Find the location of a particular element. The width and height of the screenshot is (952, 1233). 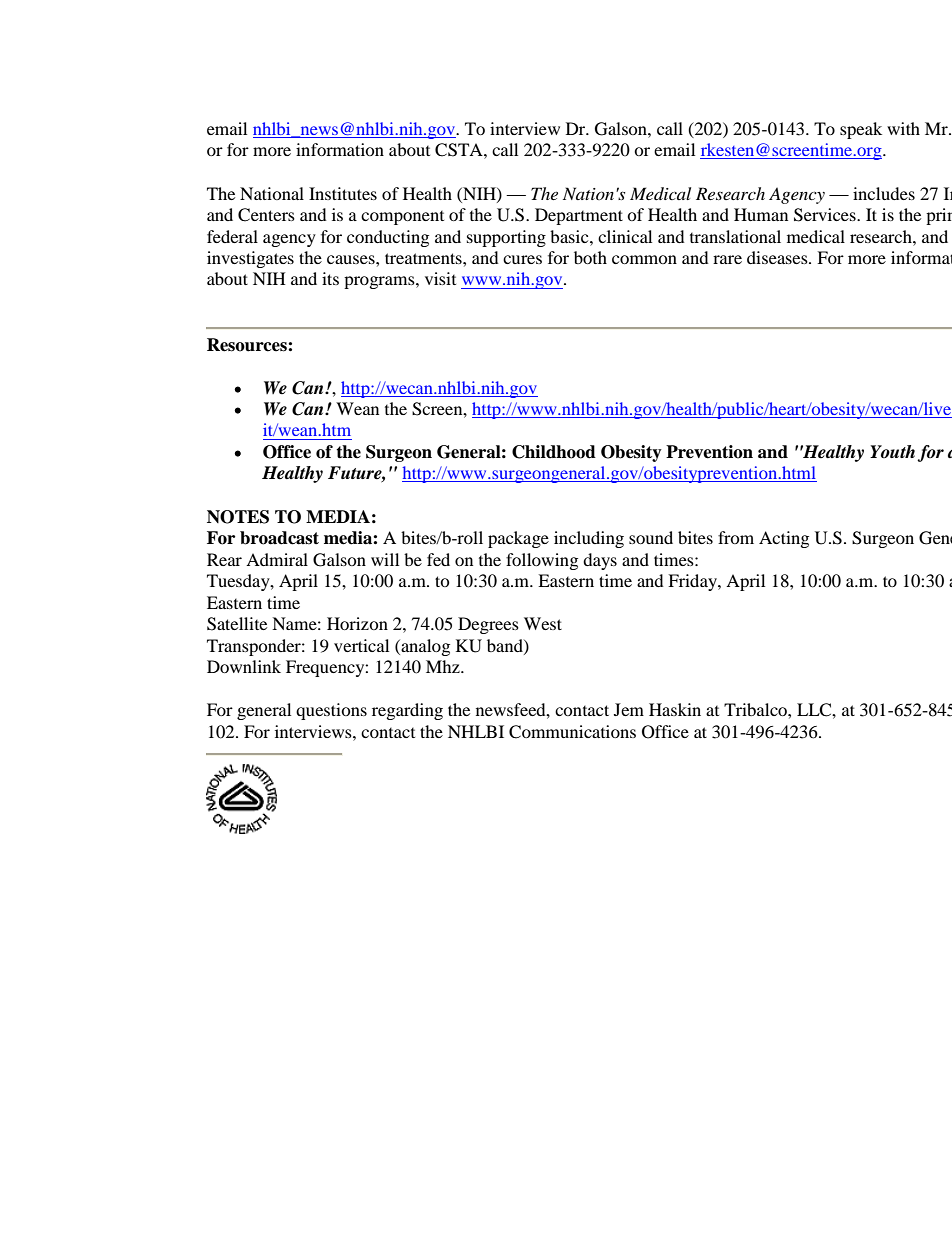

Resources is located at coordinates (248, 345).
